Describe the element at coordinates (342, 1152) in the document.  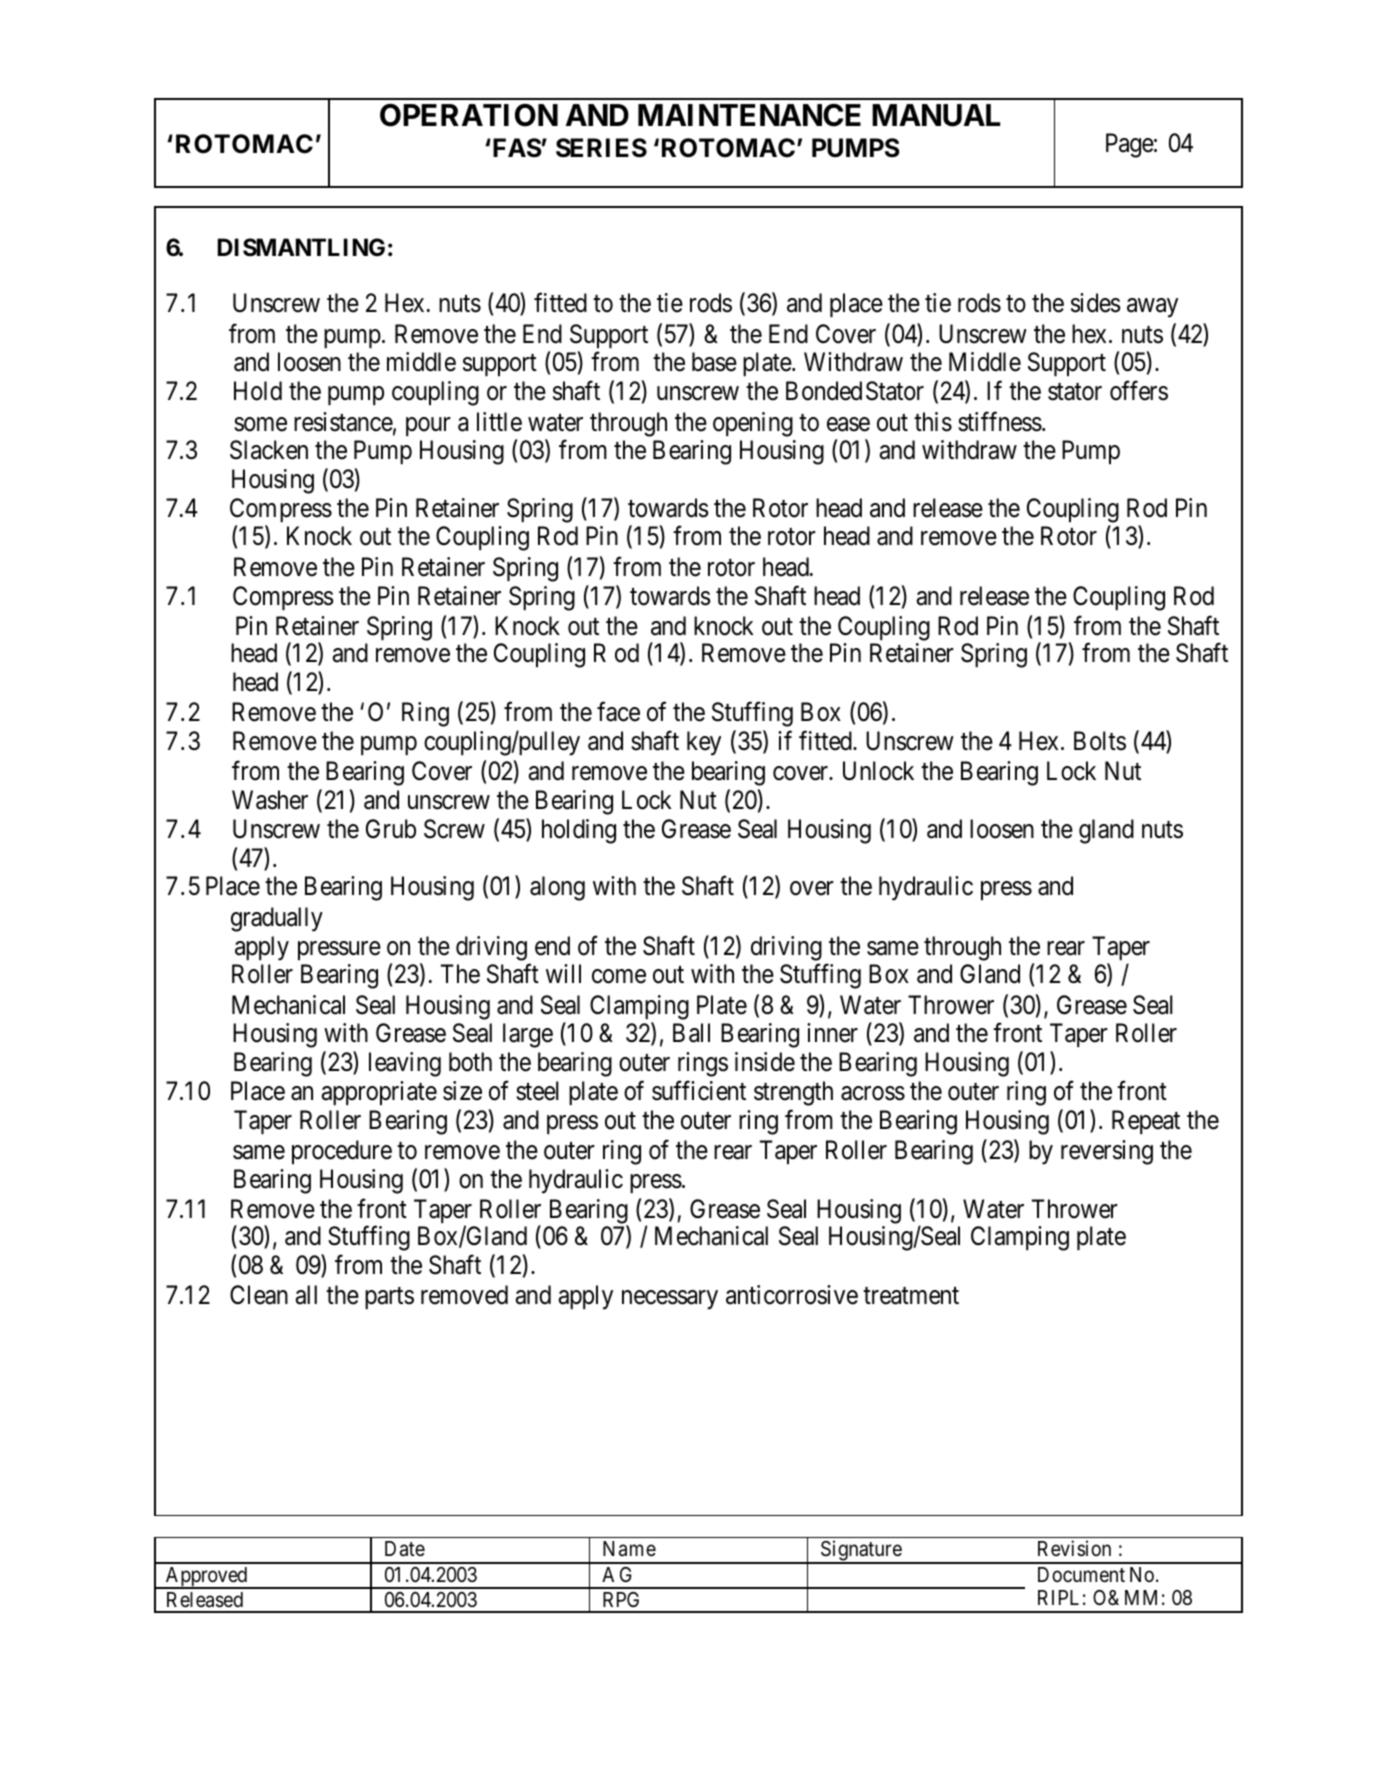
I see `procedure` at that location.
